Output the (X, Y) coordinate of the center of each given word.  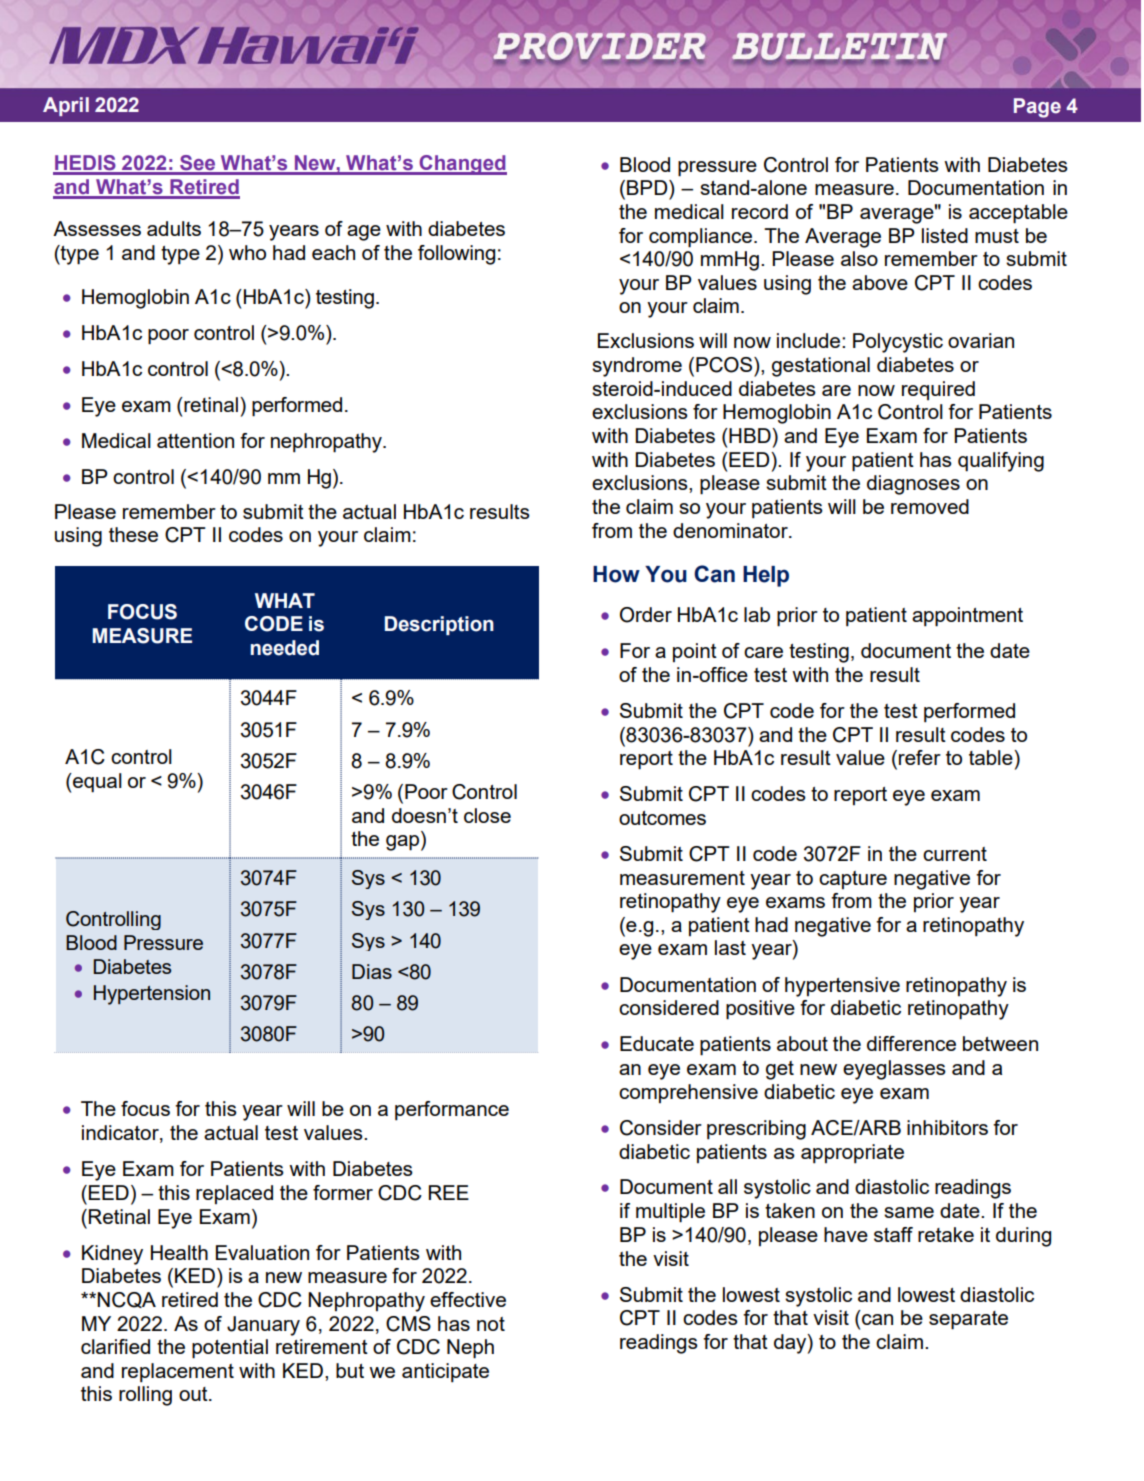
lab (757, 614)
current (955, 854)
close (487, 815)
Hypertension (152, 995)
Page (1037, 108)
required (938, 390)
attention (195, 440)
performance (452, 1110)
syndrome (637, 367)
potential (230, 1349)
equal (96, 783)
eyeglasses (894, 1070)
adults (174, 228)
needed (284, 648)
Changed (462, 165)
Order (646, 615)
